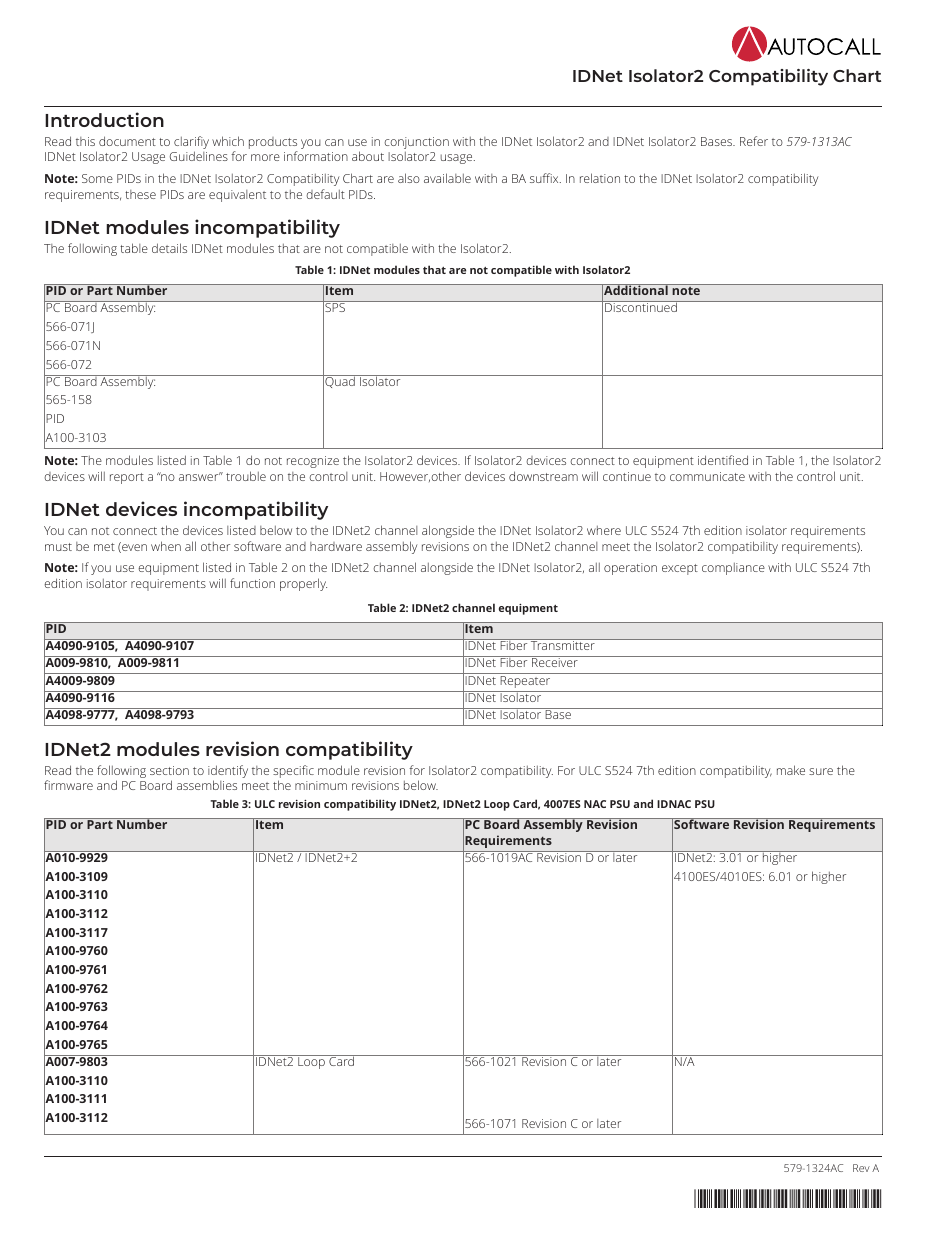 The image size is (952, 1233). Describe the element at coordinates (733, 569) in the screenshot. I see `compliance` at that location.
